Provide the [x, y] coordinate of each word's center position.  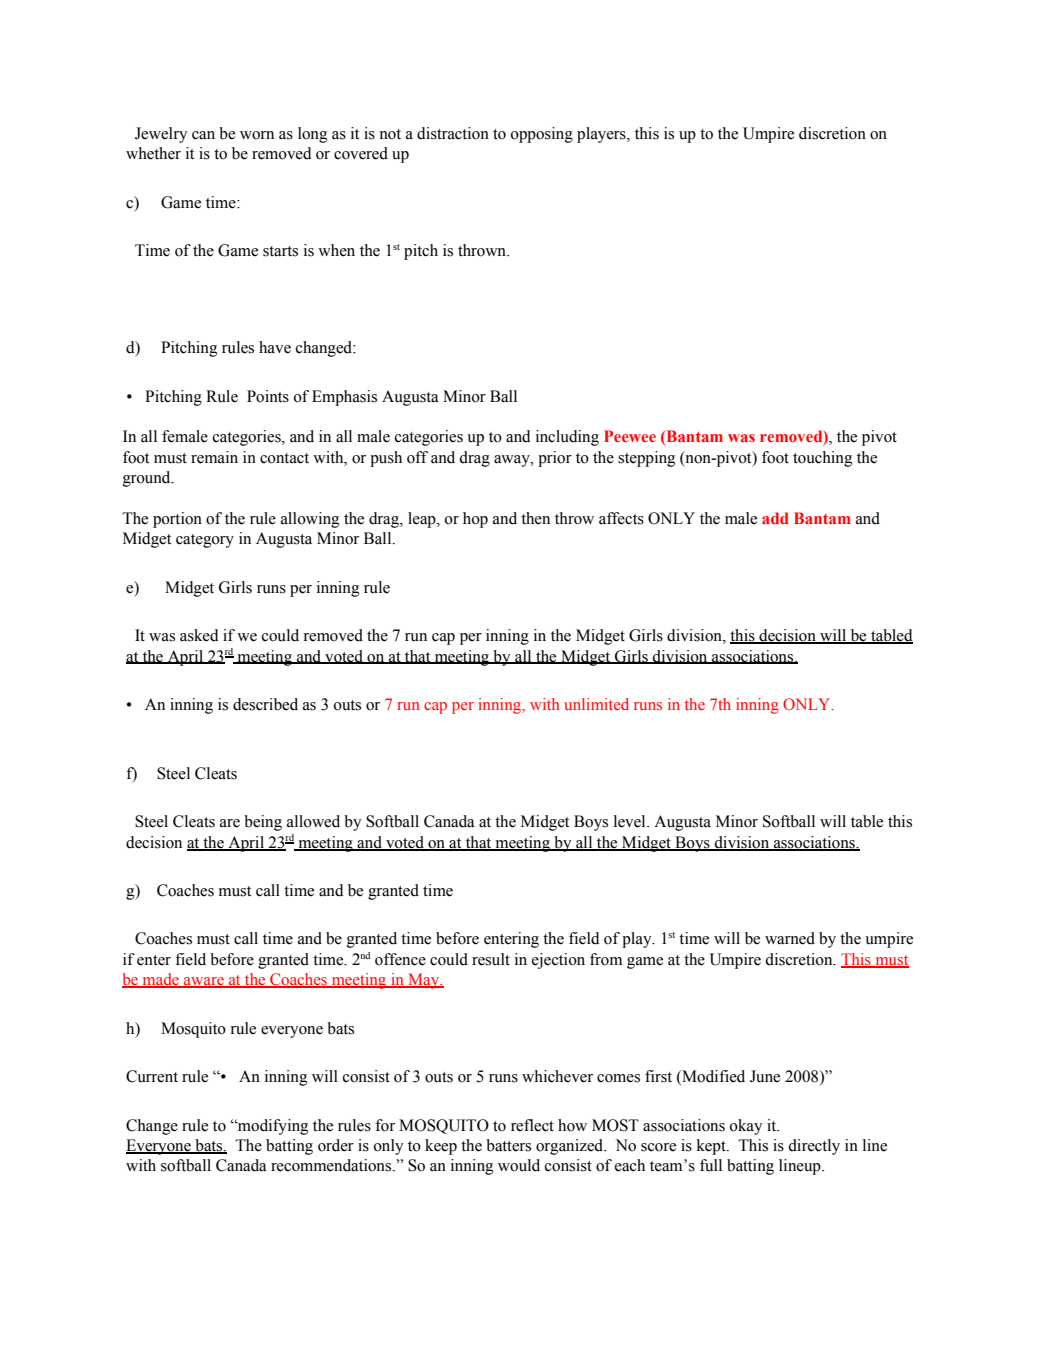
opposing [542, 135]
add [775, 518]
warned [790, 938]
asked [199, 635]
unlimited [596, 704]
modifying [272, 1127]
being [263, 823]
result [491, 959]
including [567, 438]
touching [822, 459]
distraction [453, 133]
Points [268, 396]
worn [257, 135]
